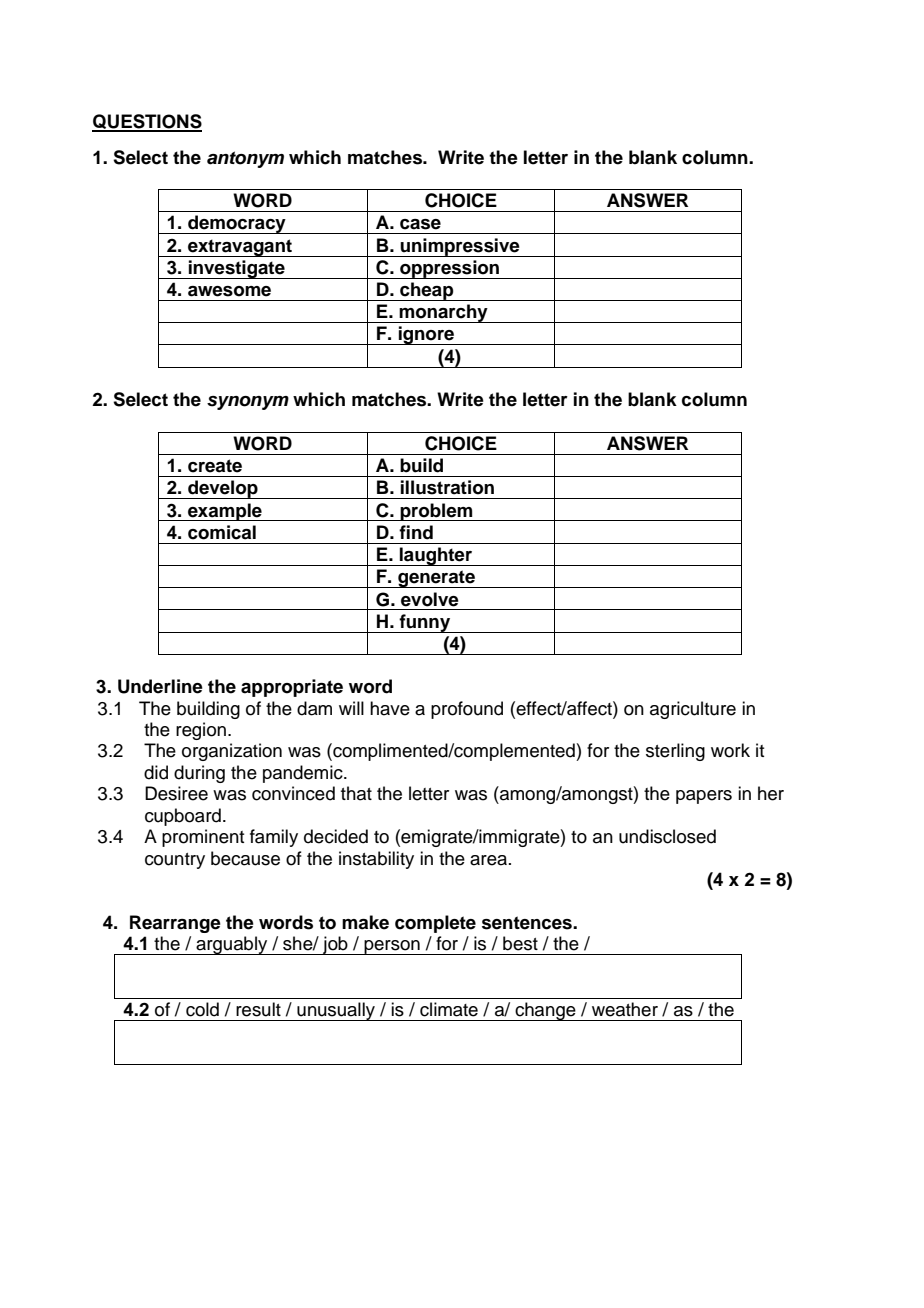 The height and width of the document is (1308, 924). I want to click on region, so click(201, 731).
